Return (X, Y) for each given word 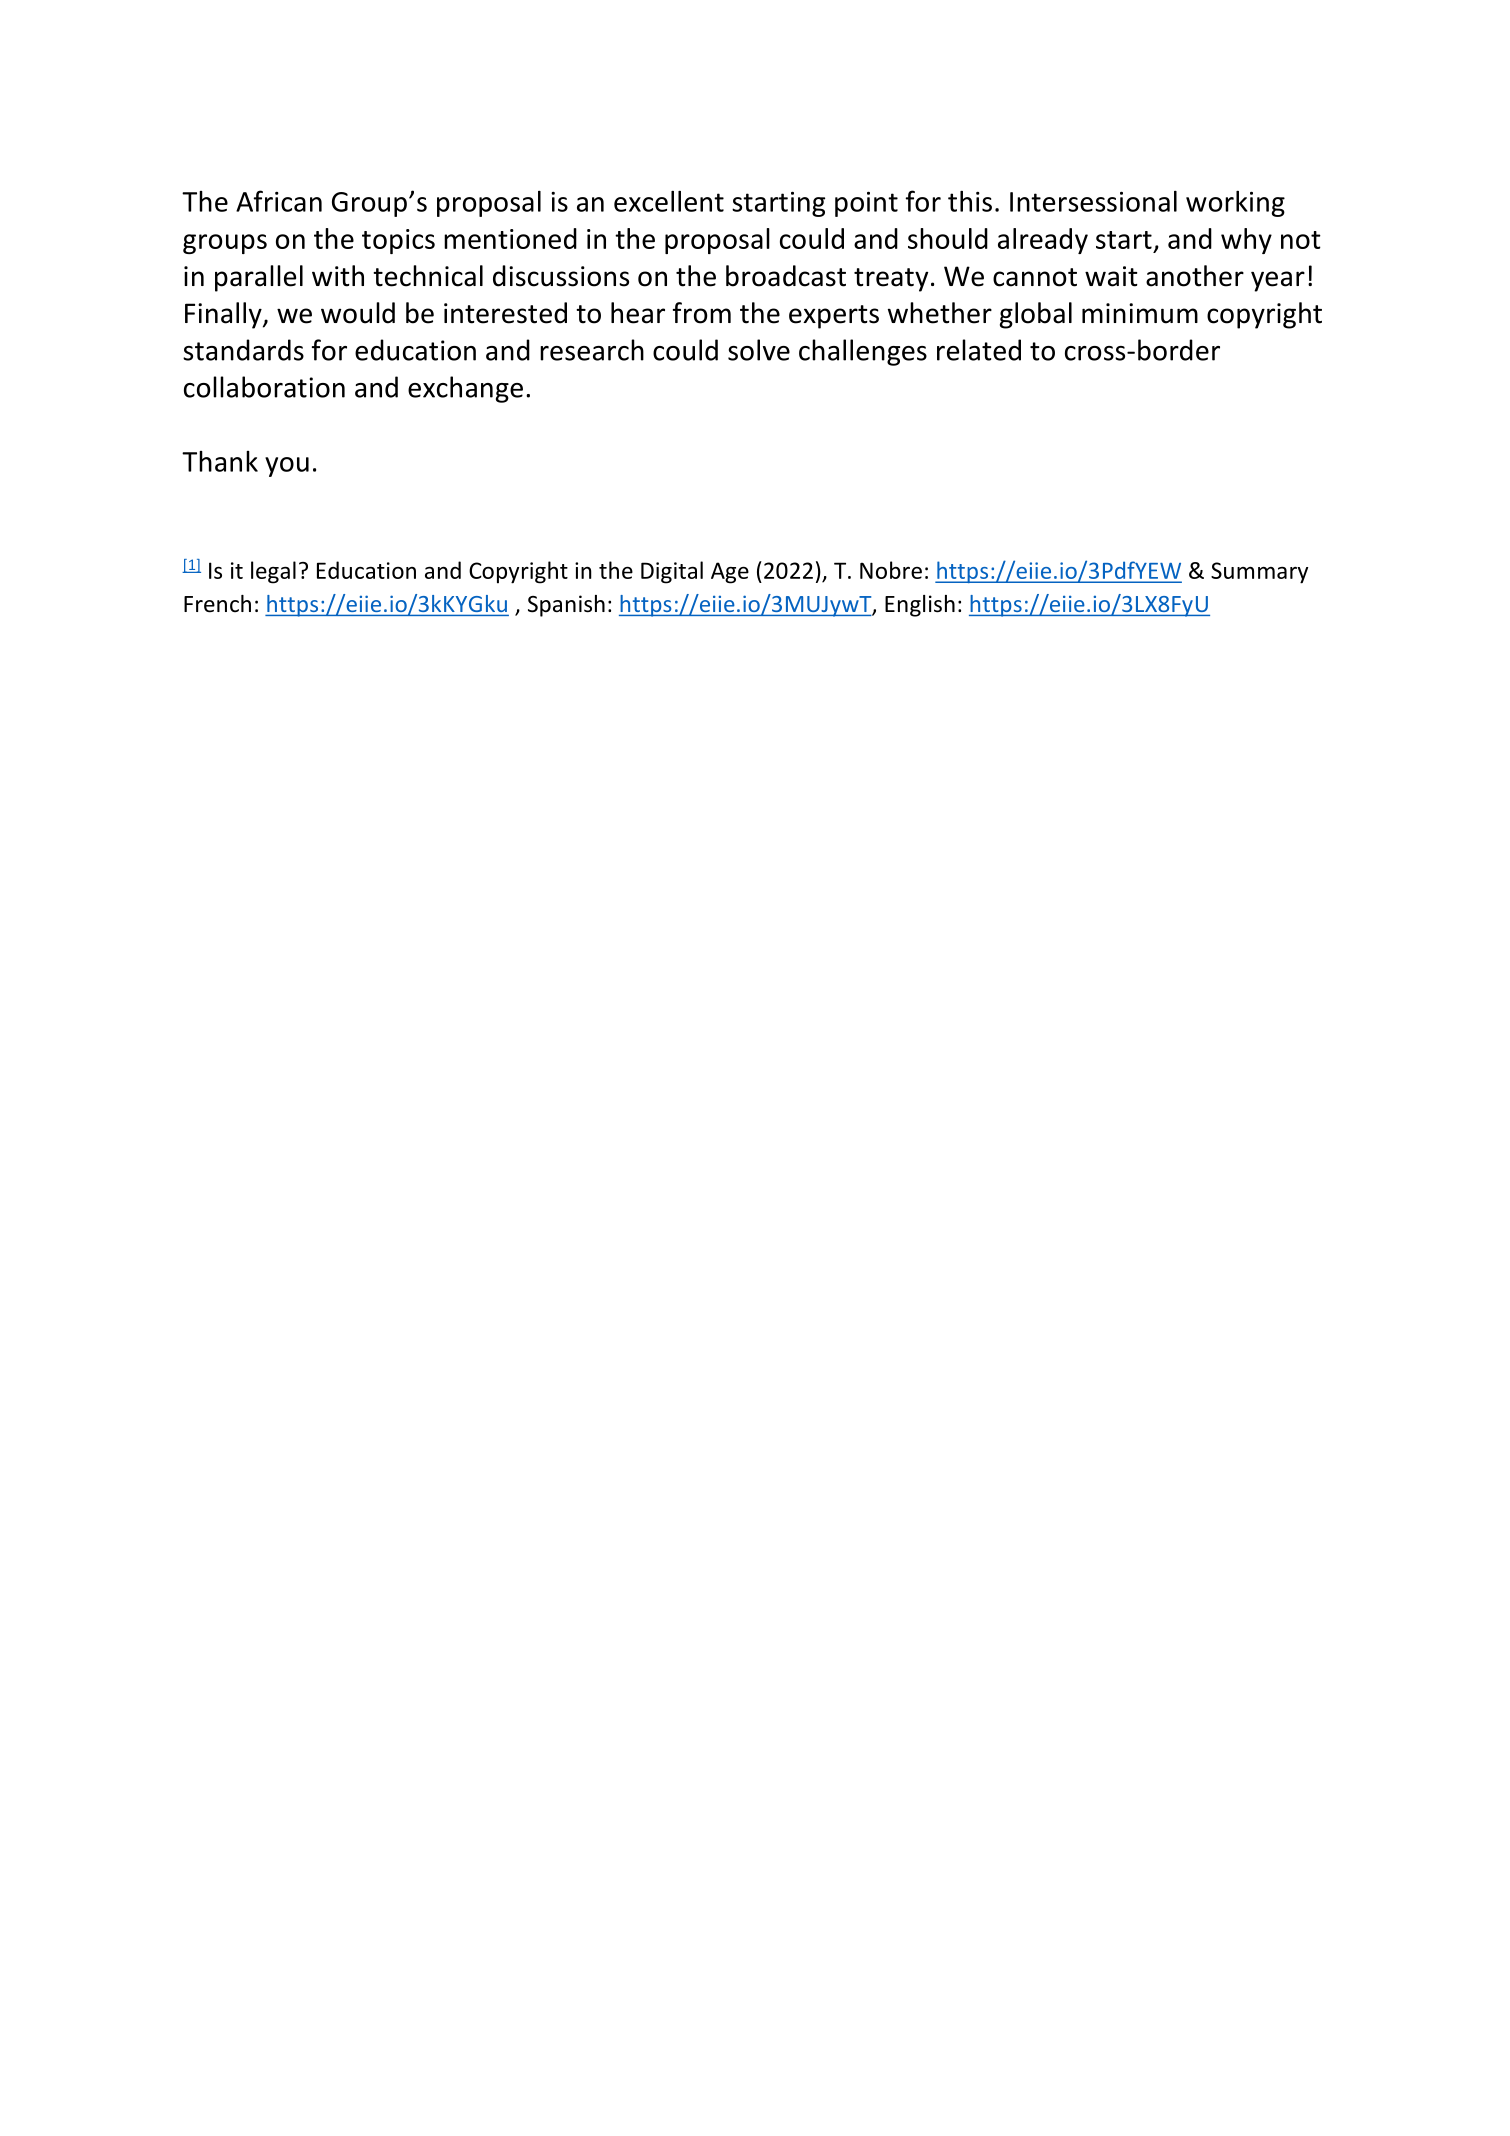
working (1235, 204)
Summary (1259, 573)
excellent (669, 201)
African (279, 201)
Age (730, 573)
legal (273, 572)
